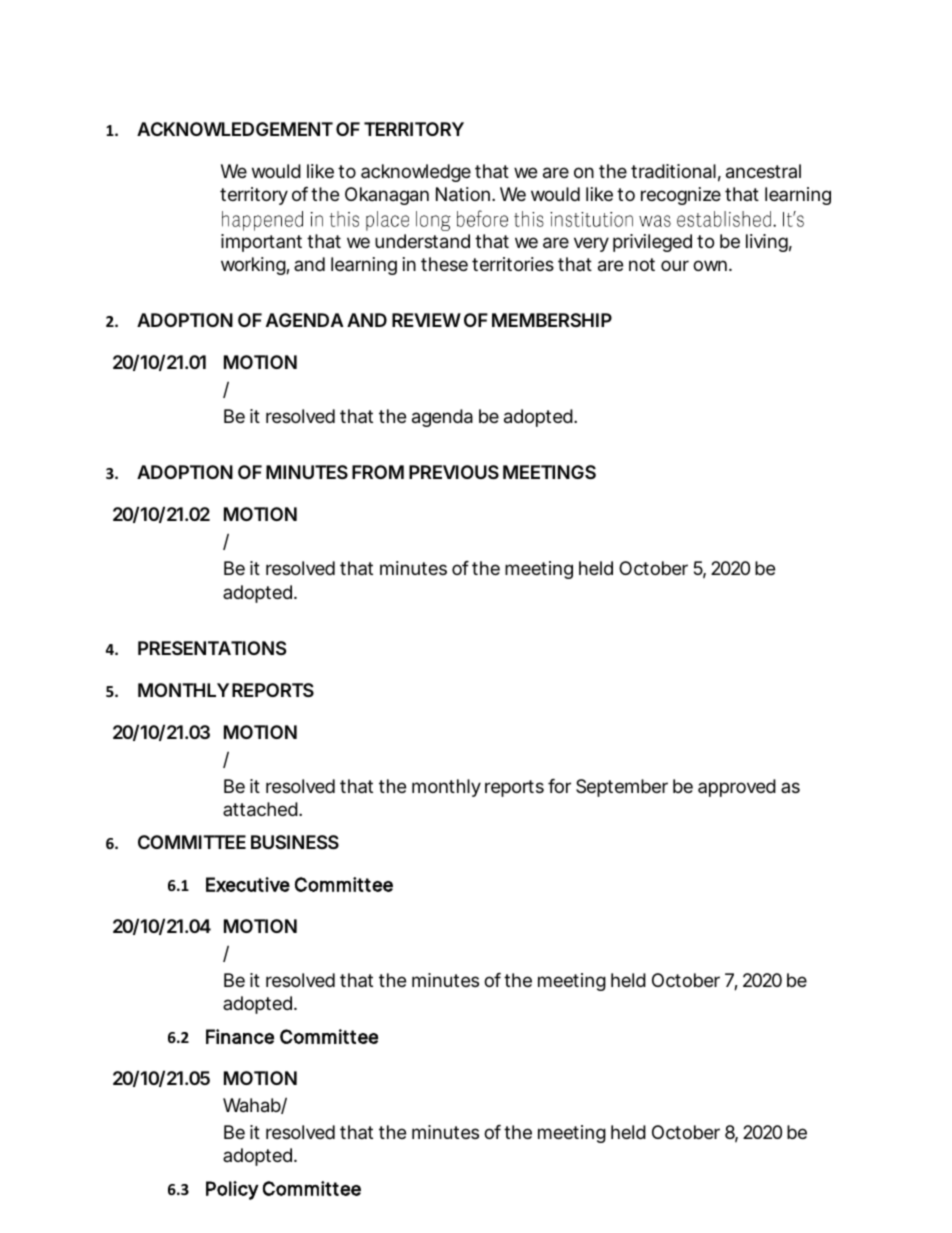 This page has height=1233, width=952. What do you see at coordinates (710, 265) in the page?
I see `own` at bounding box center [710, 265].
